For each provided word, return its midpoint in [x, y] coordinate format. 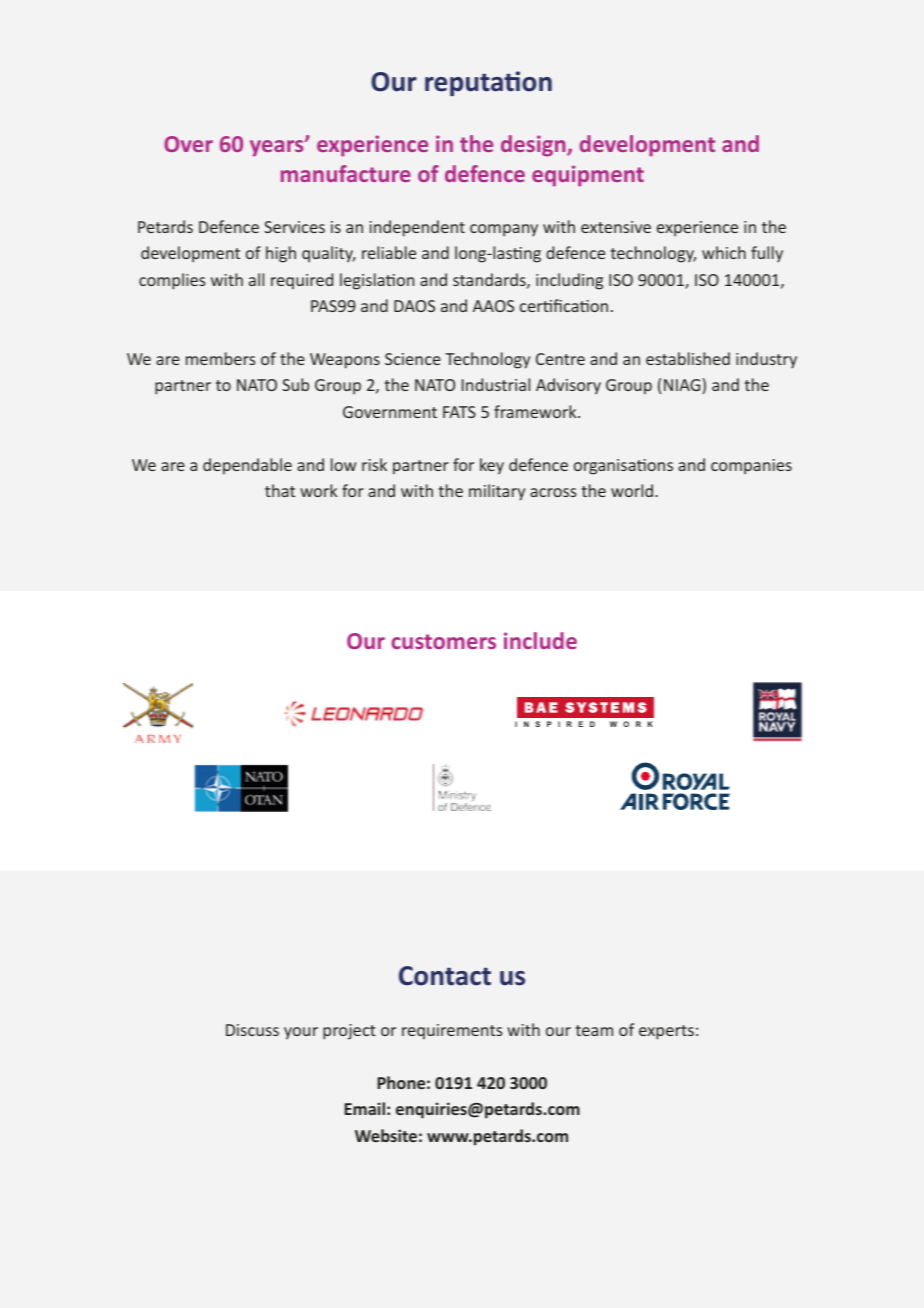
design [534, 146]
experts [666, 1032]
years [278, 148]
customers [443, 641]
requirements [452, 1032]
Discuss [252, 1030]
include [540, 640]
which [724, 252]
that [280, 490]
